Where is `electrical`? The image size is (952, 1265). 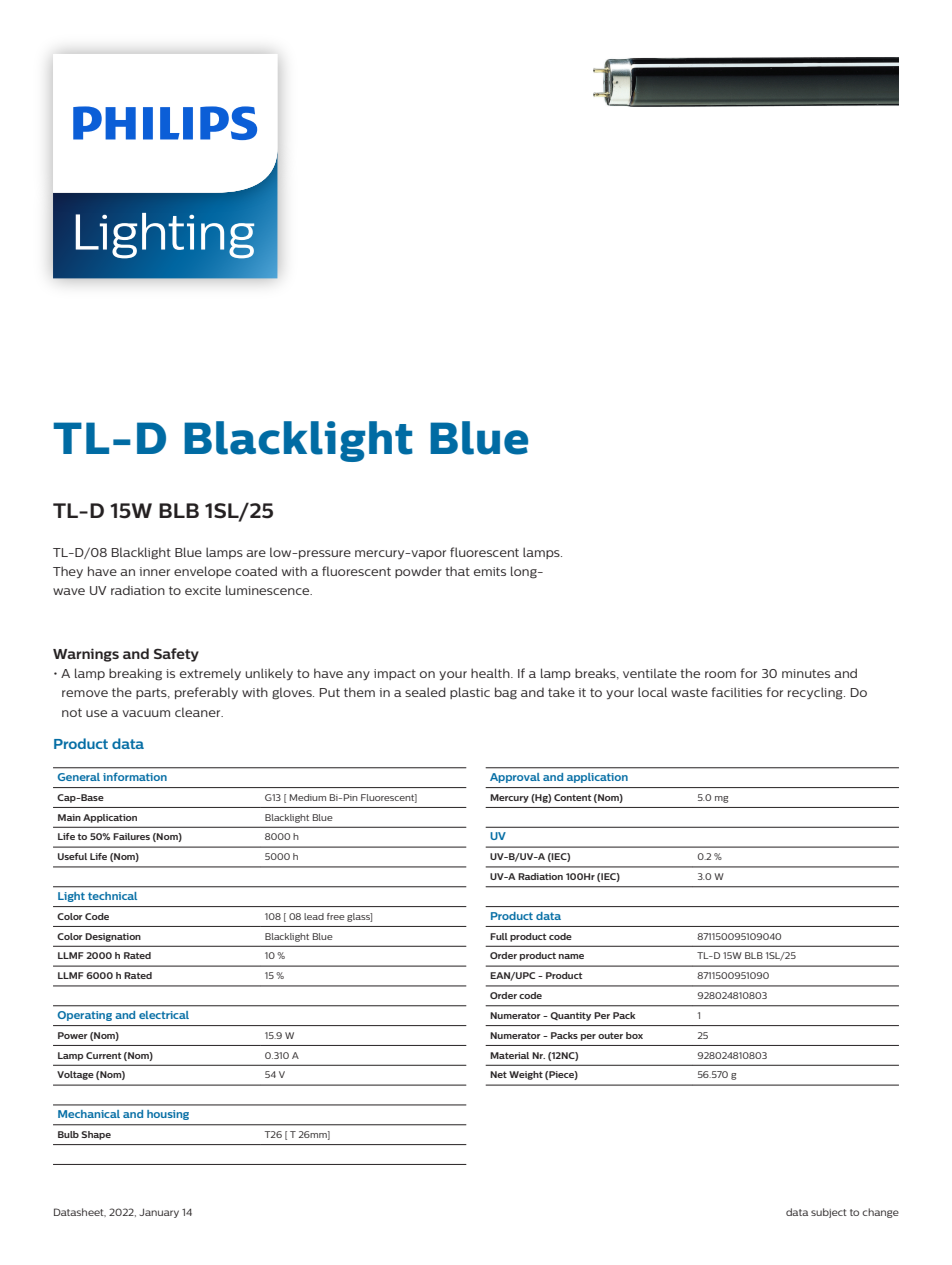
electrical is located at coordinates (164, 1015).
